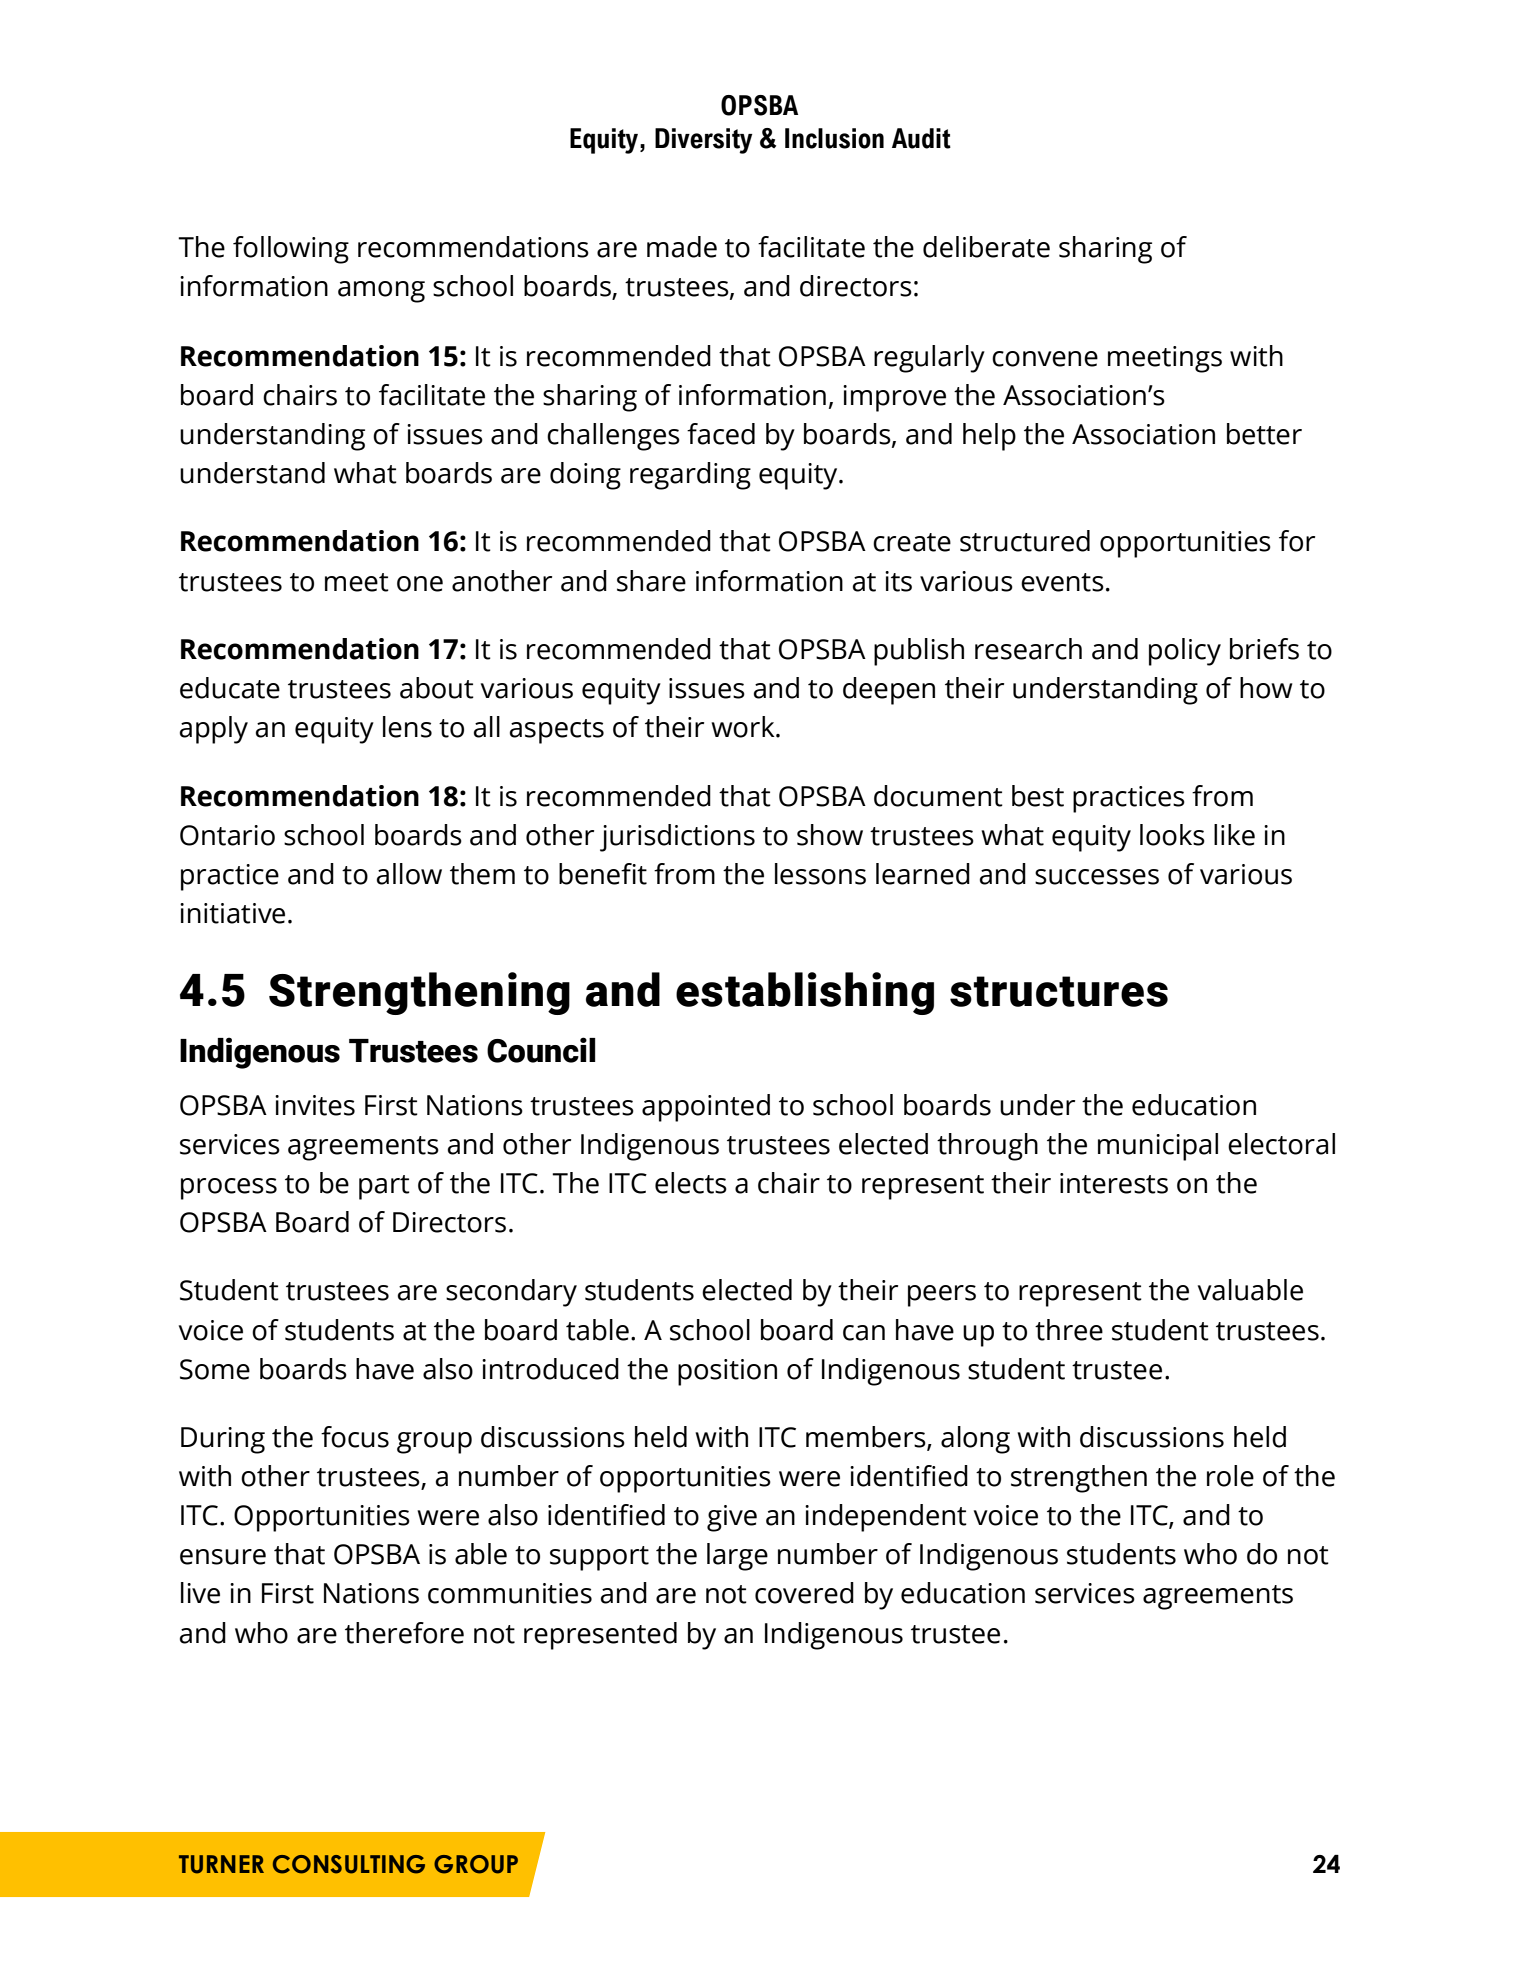  Describe the element at coordinates (1230, 1476) in the screenshot. I see `role` at that location.
